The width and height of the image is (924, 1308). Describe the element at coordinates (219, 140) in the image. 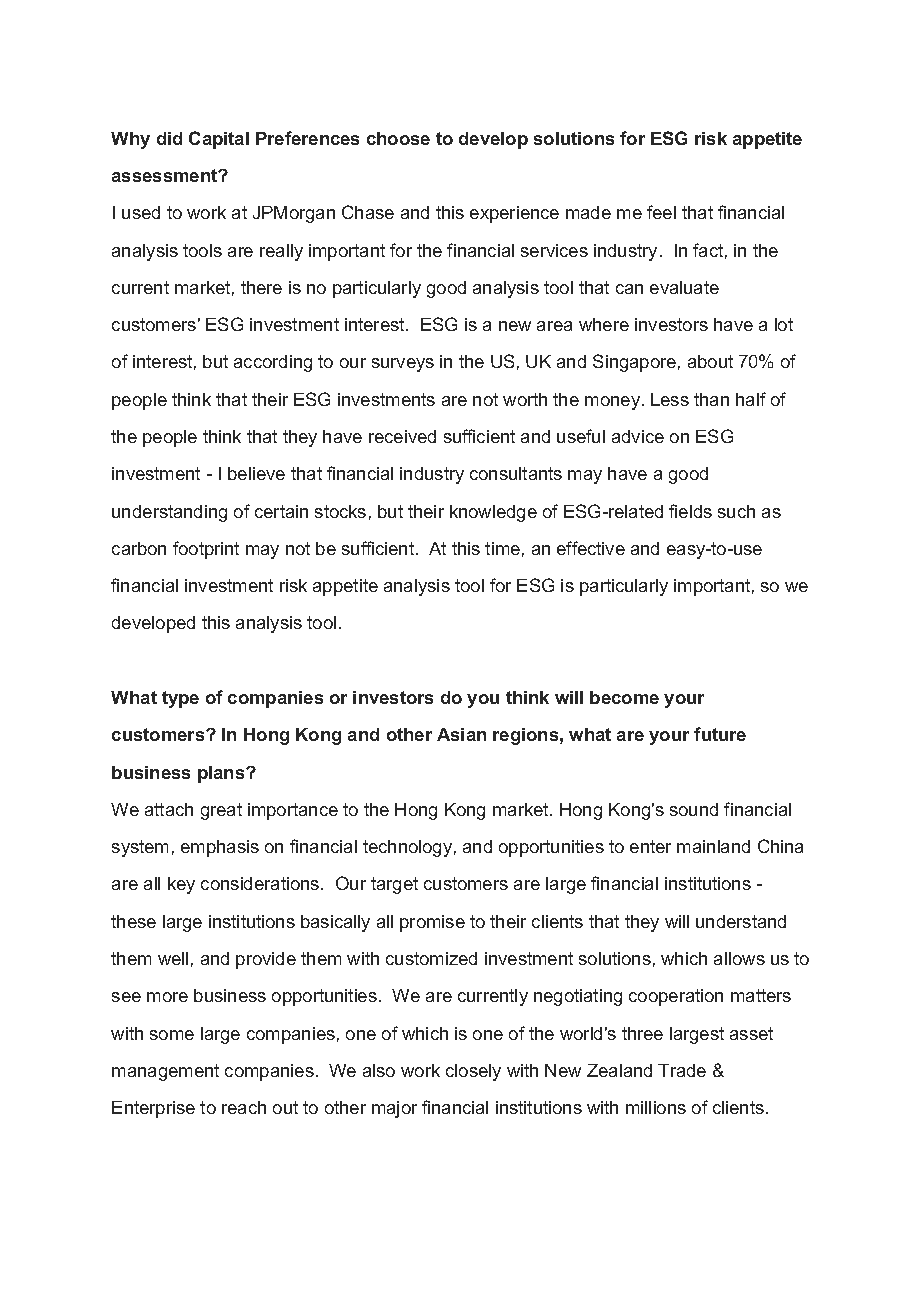

I see `Capital` at that location.
